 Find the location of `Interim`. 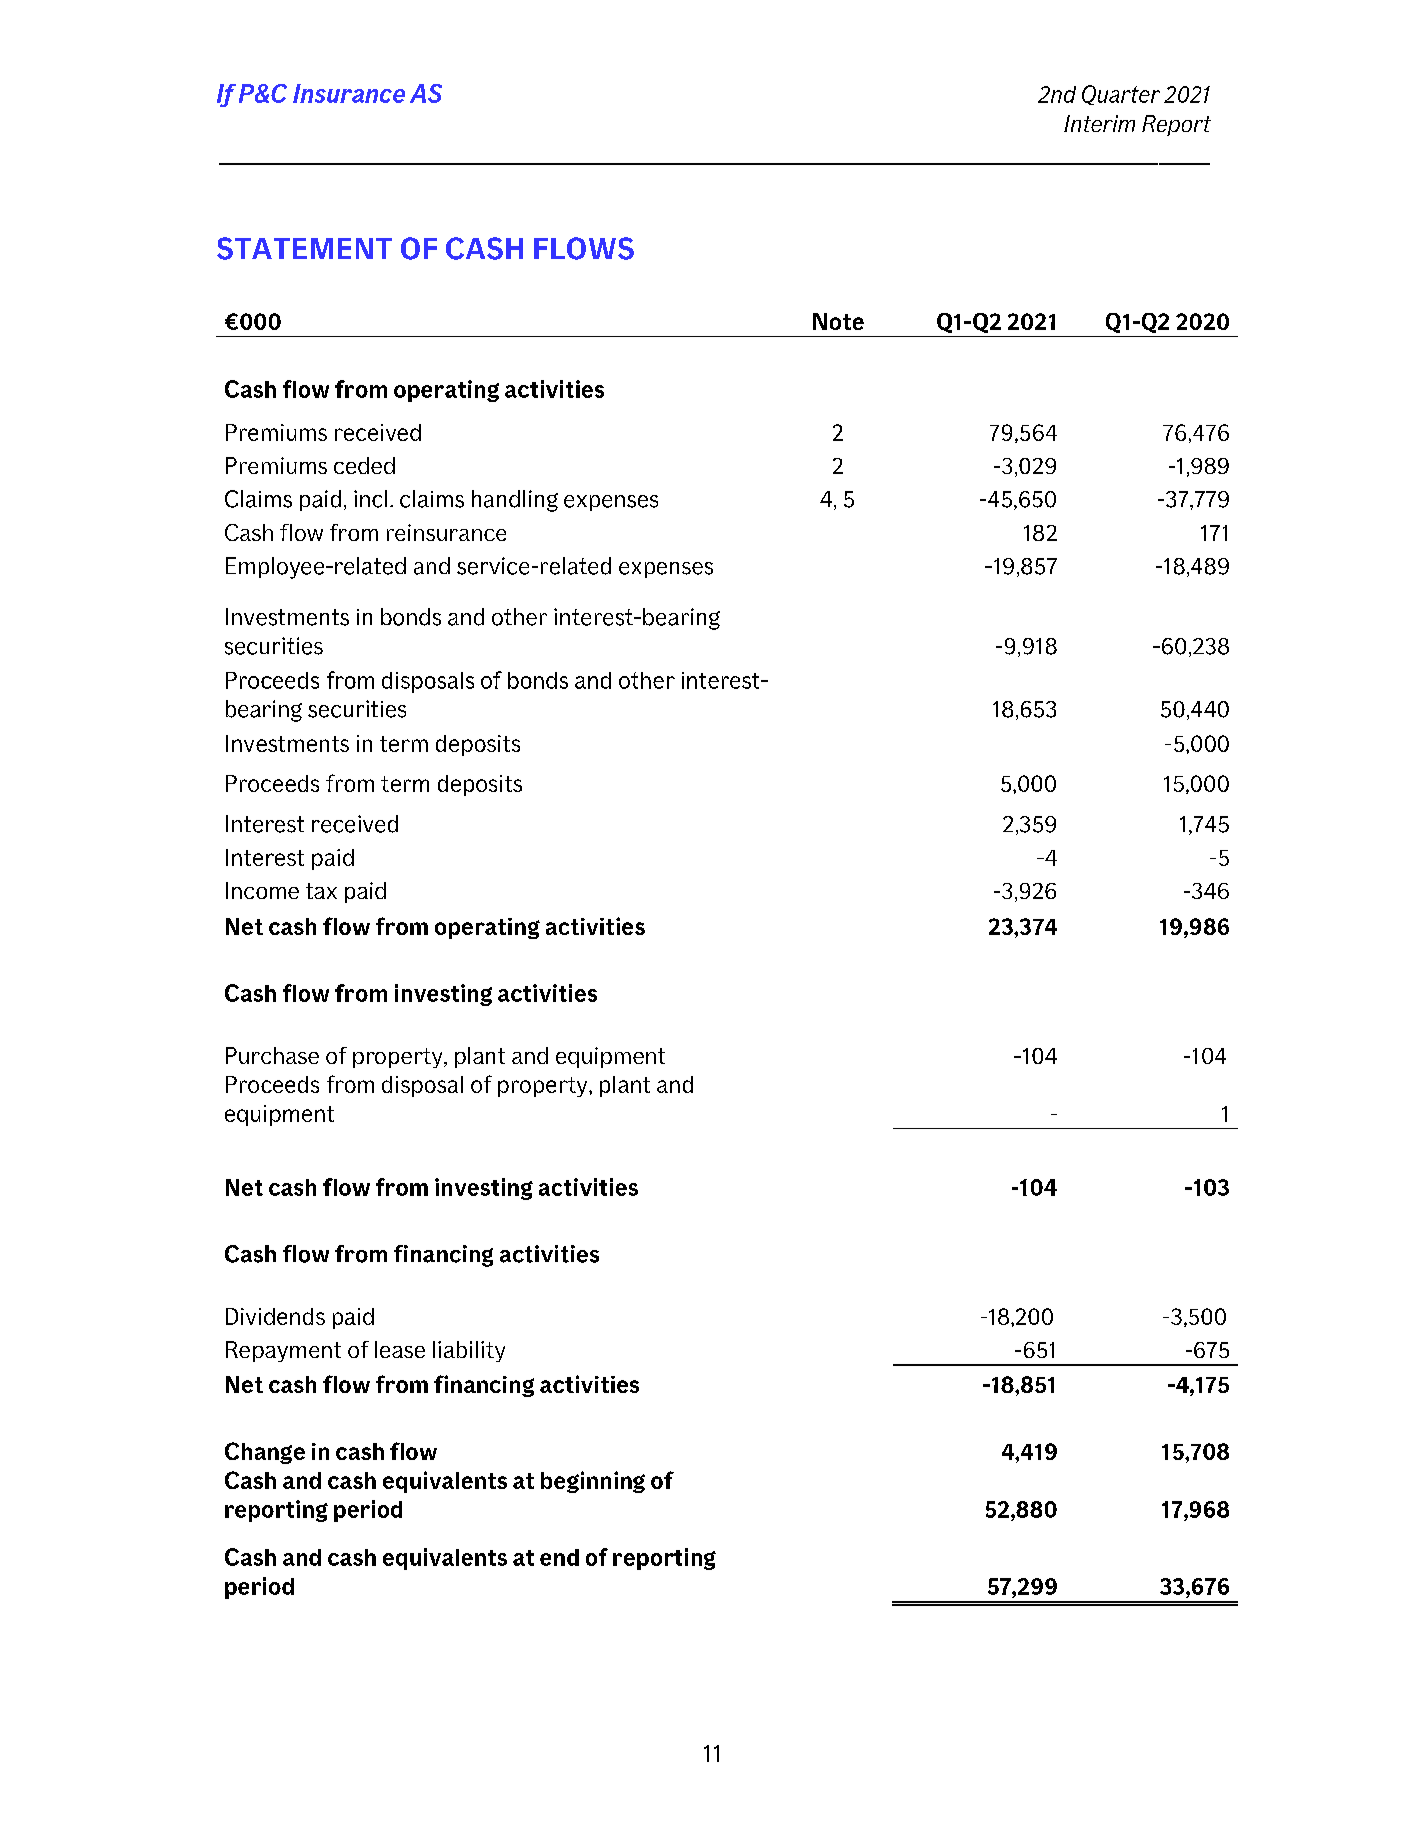

Interim is located at coordinates (1099, 123).
